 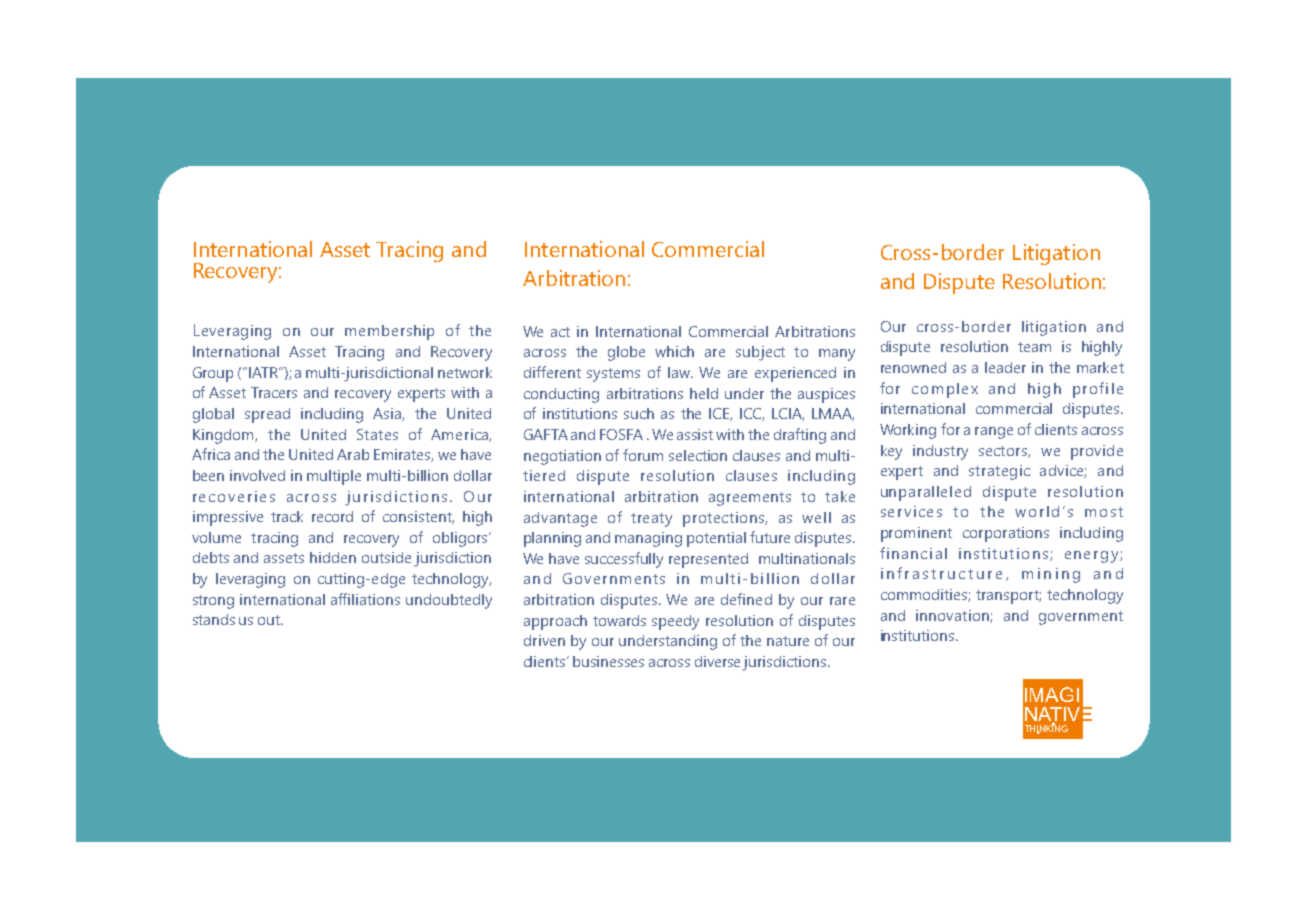 What do you see at coordinates (389, 332) in the screenshot?
I see `membership` at bounding box center [389, 332].
